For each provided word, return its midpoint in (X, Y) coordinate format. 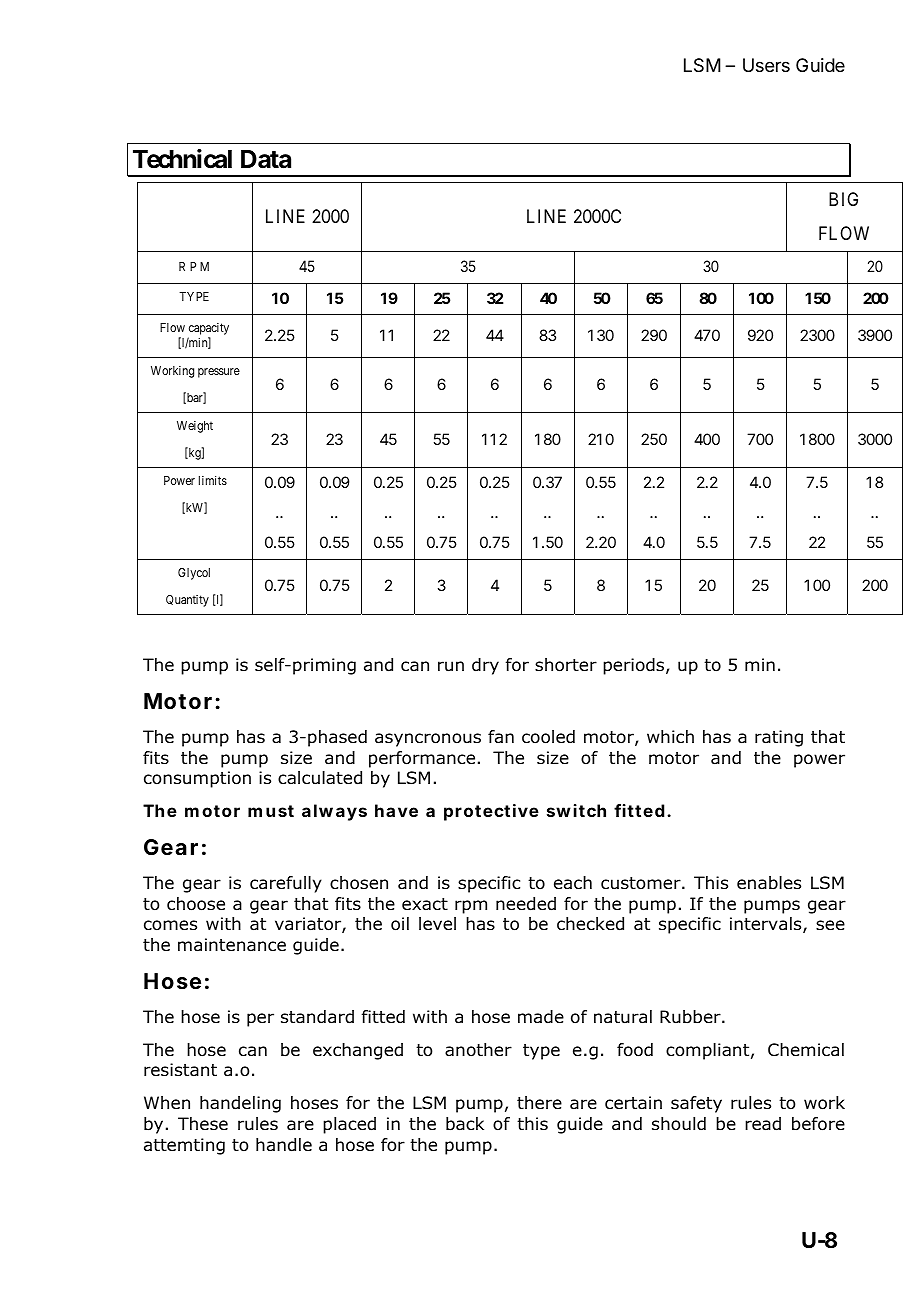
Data (266, 159)
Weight (195, 427)
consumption (197, 779)
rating (779, 738)
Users (766, 65)
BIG (843, 199)
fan (501, 736)
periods (635, 666)
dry (485, 666)
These (203, 1123)
